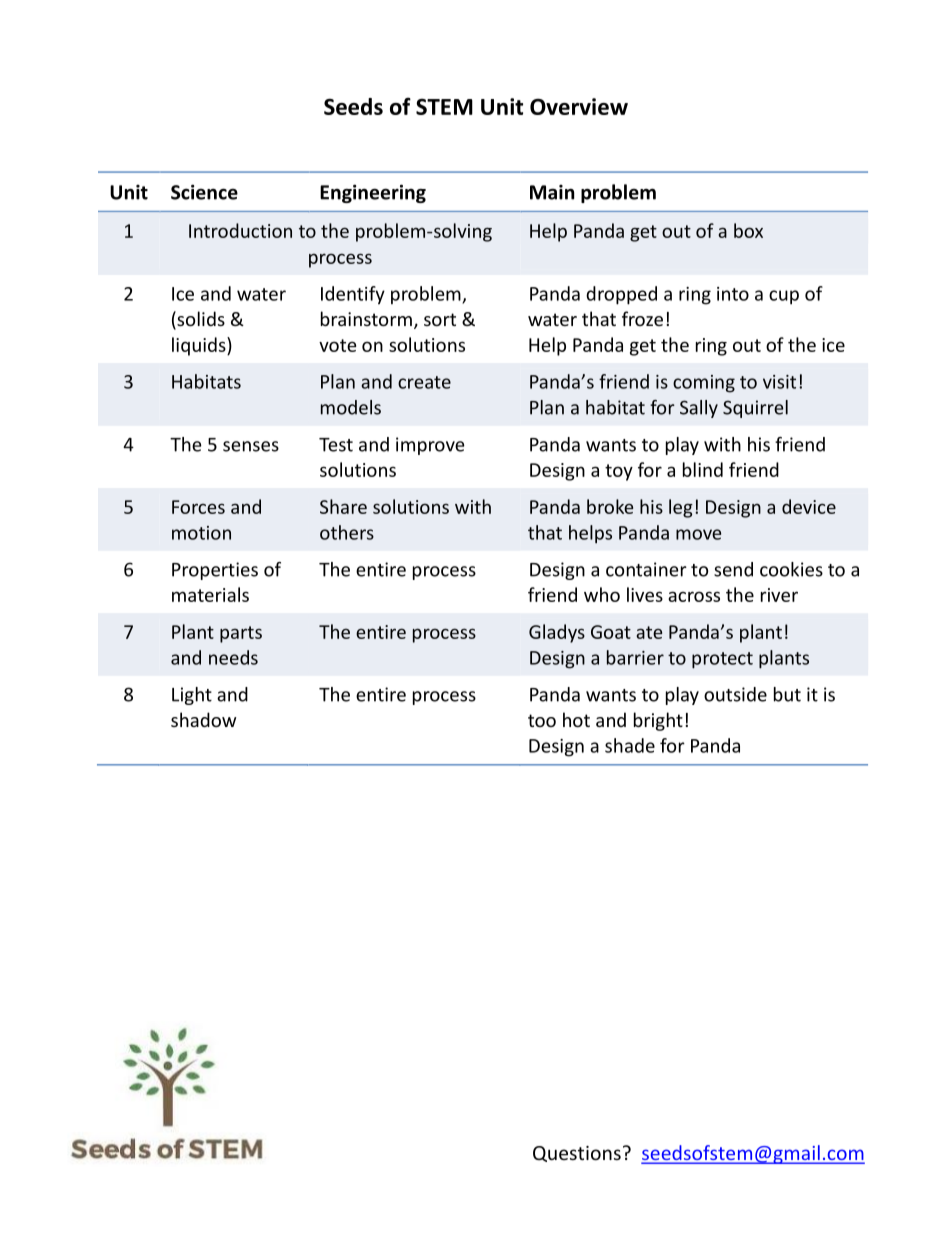 This image has width=952, height=1233. I want to click on bright, so click(658, 721).
